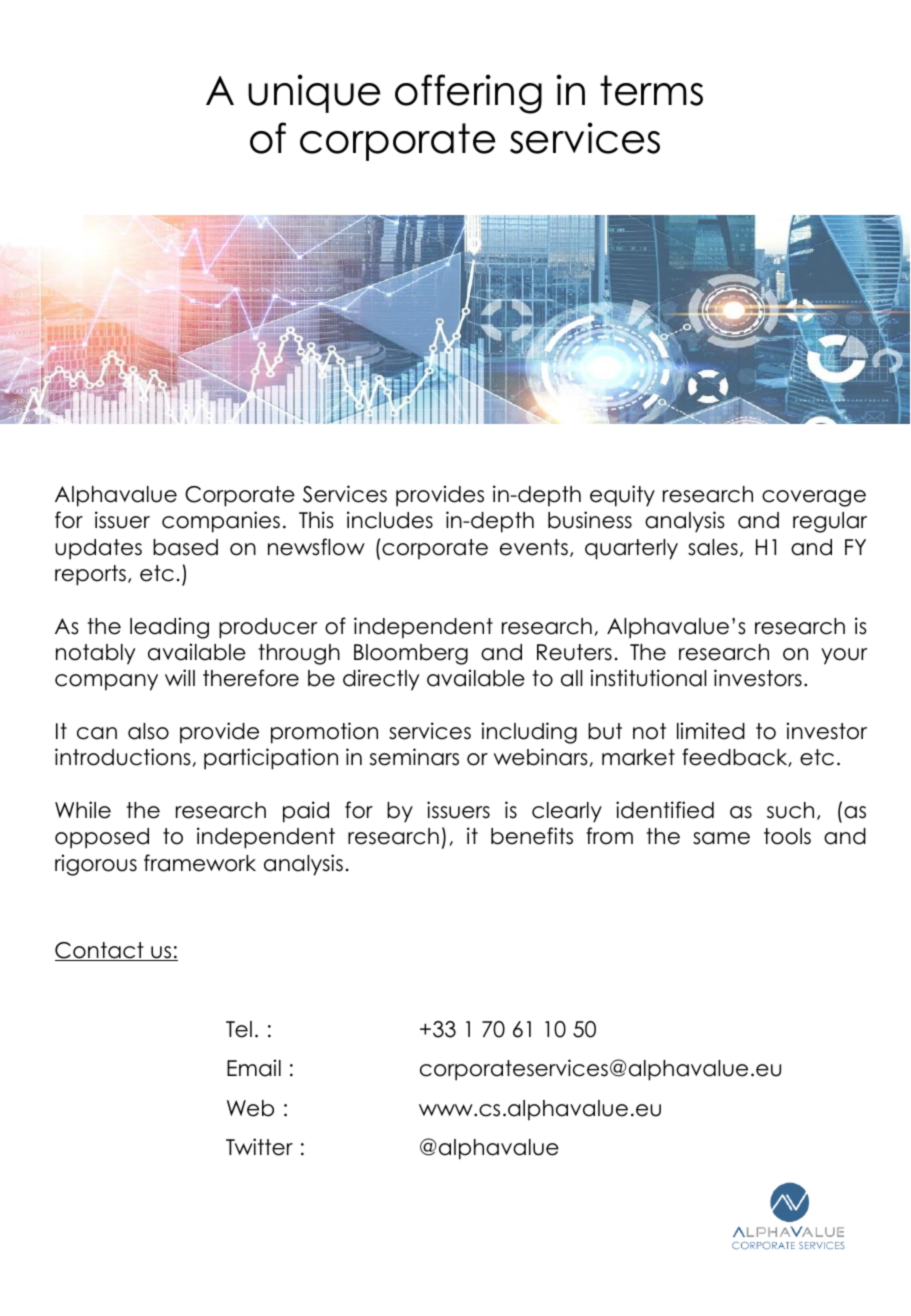 Image resolution: width=911 pixels, height=1316 pixels. Describe the element at coordinates (721, 838) in the image. I see `same` at that location.
